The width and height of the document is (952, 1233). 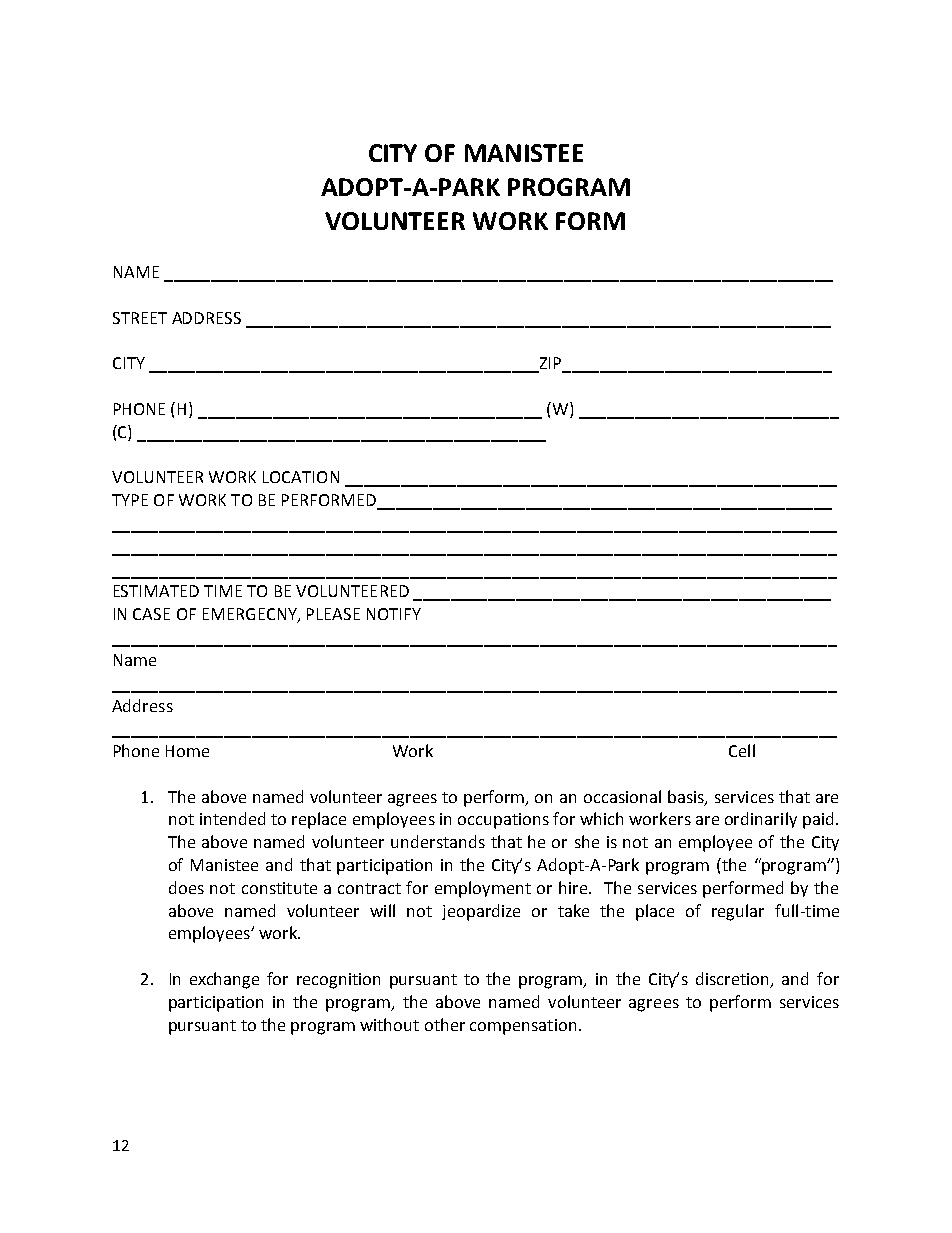 What do you see at coordinates (224, 980) in the document?
I see `exchange` at bounding box center [224, 980].
